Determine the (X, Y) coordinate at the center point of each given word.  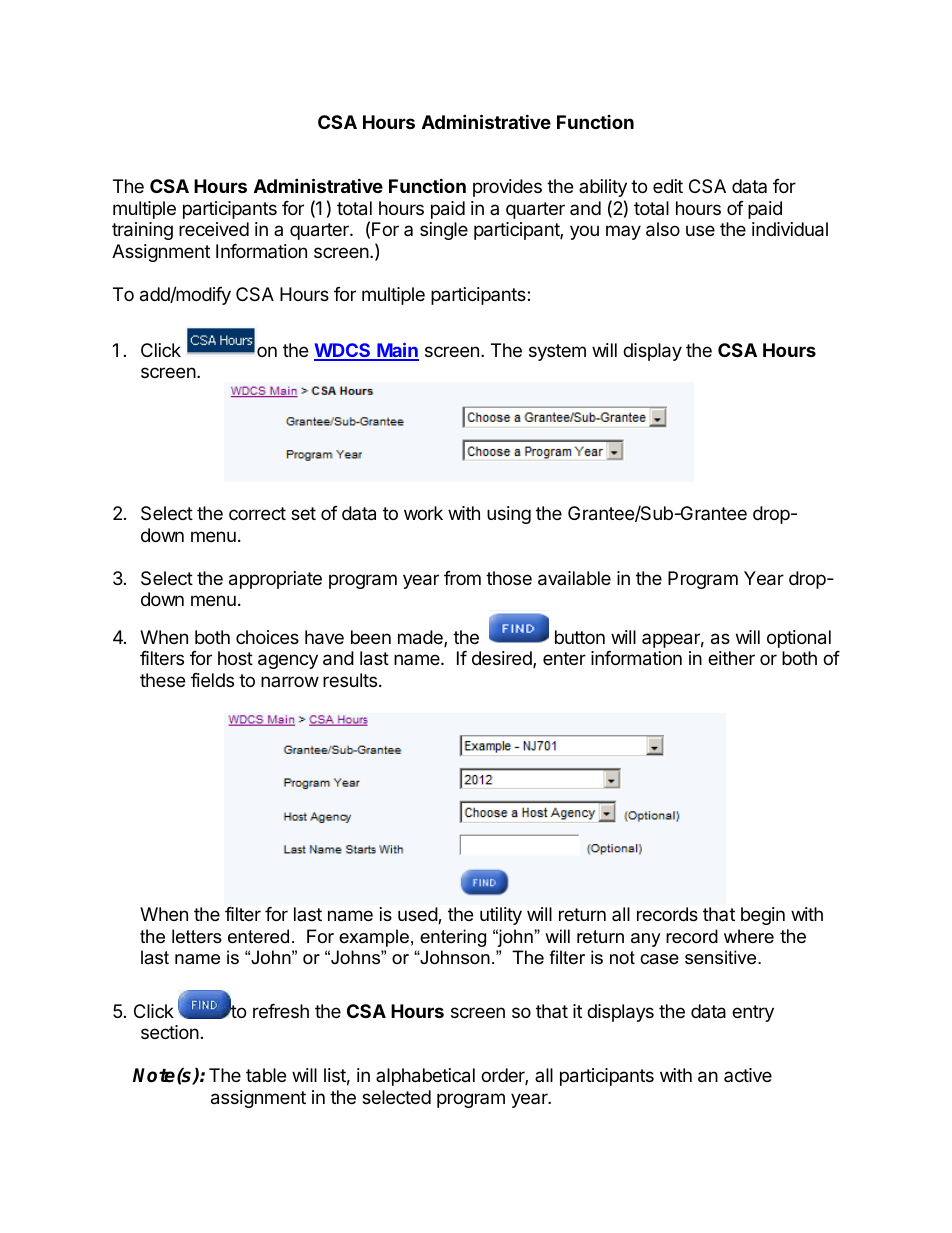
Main (397, 351)
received (214, 229)
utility (501, 916)
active (748, 1075)
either (731, 658)
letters (197, 936)
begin (763, 916)
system (557, 352)
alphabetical (425, 1077)
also (663, 229)
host (235, 658)
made (421, 638)
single (444, 231)
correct (257, 513)
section (170, 1032)
